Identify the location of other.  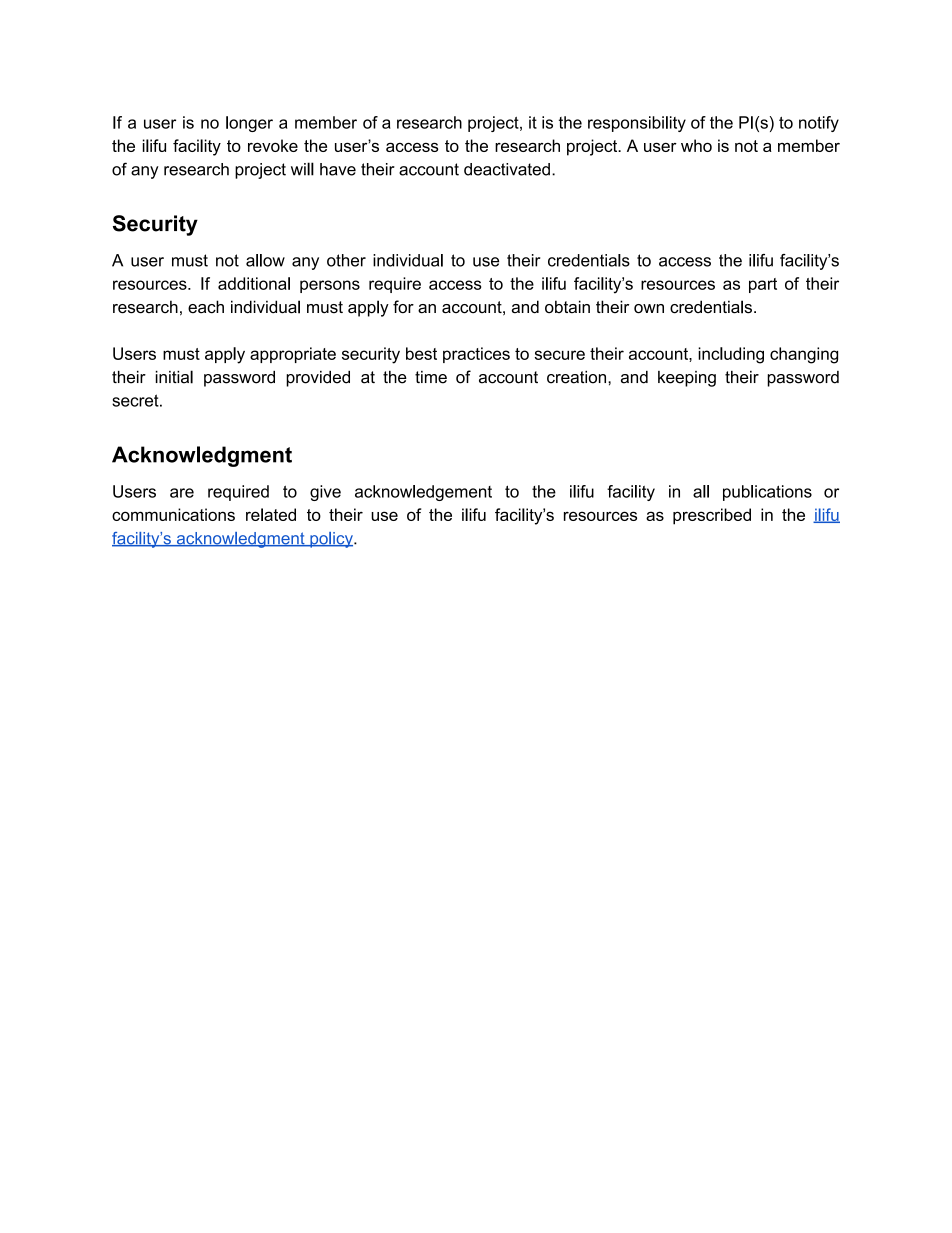
(346, 260).
